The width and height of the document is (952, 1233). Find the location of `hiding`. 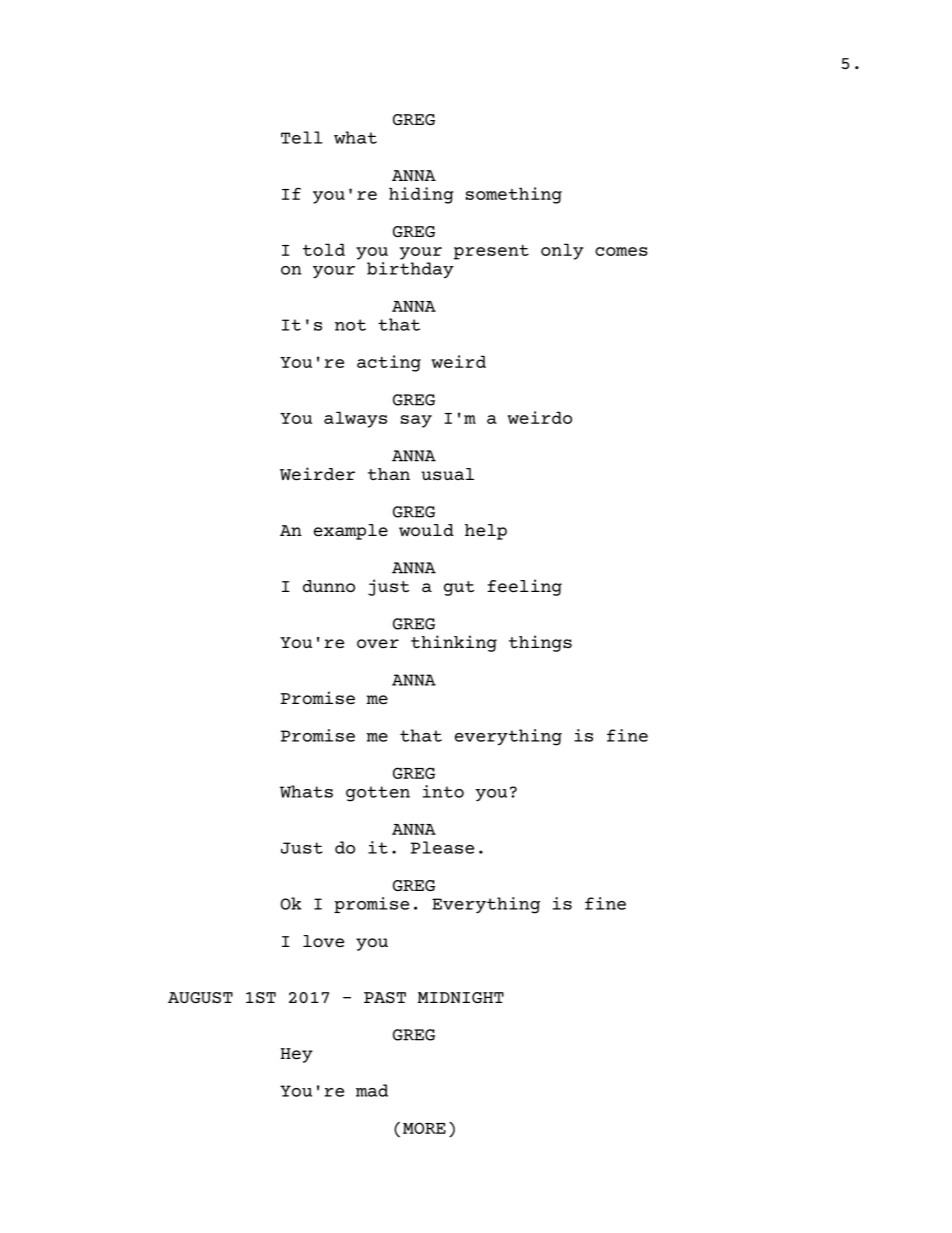

hiding is located at coordinates (421, 195).
